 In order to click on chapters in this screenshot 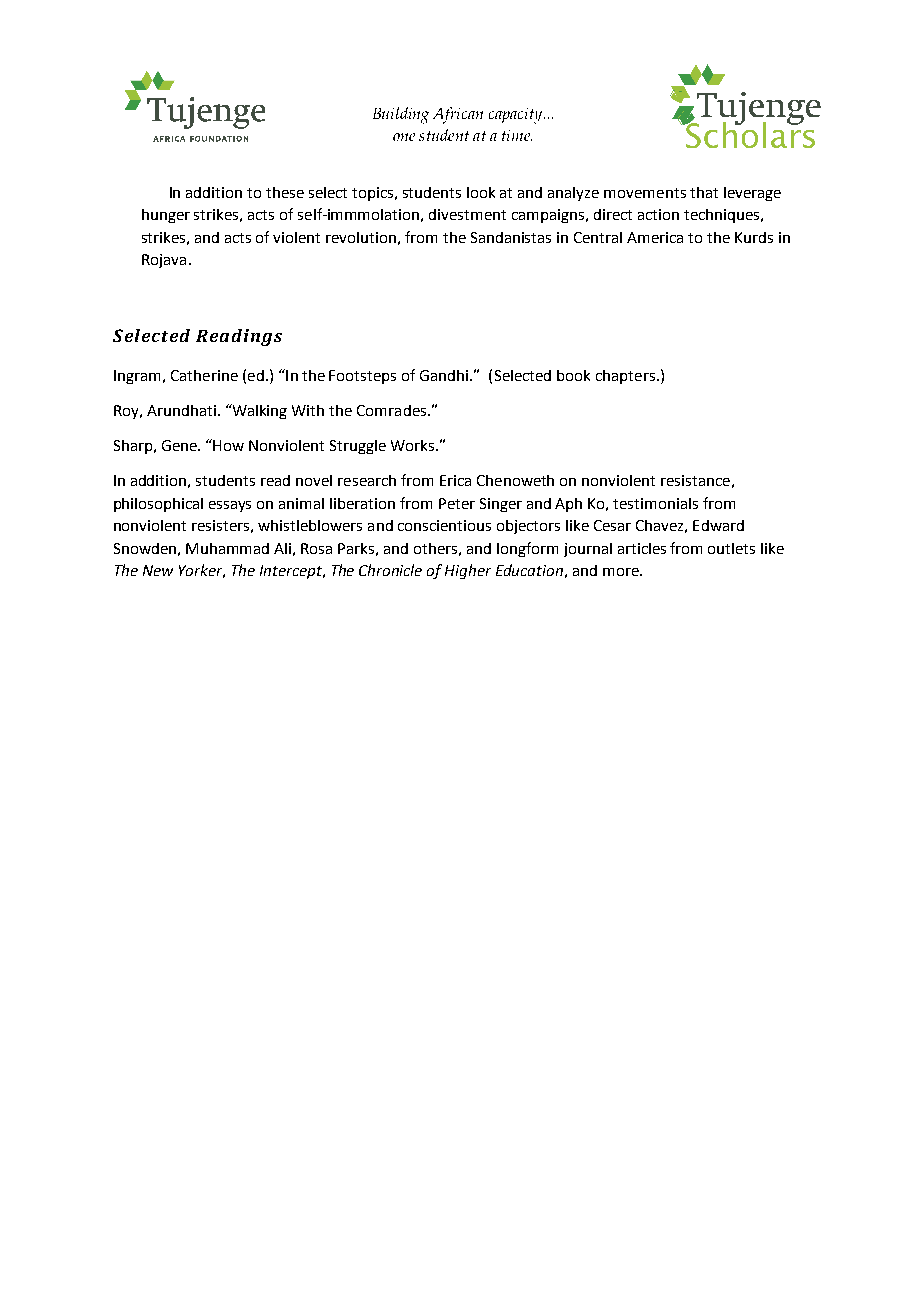, I will do `click(625, 377)`.
